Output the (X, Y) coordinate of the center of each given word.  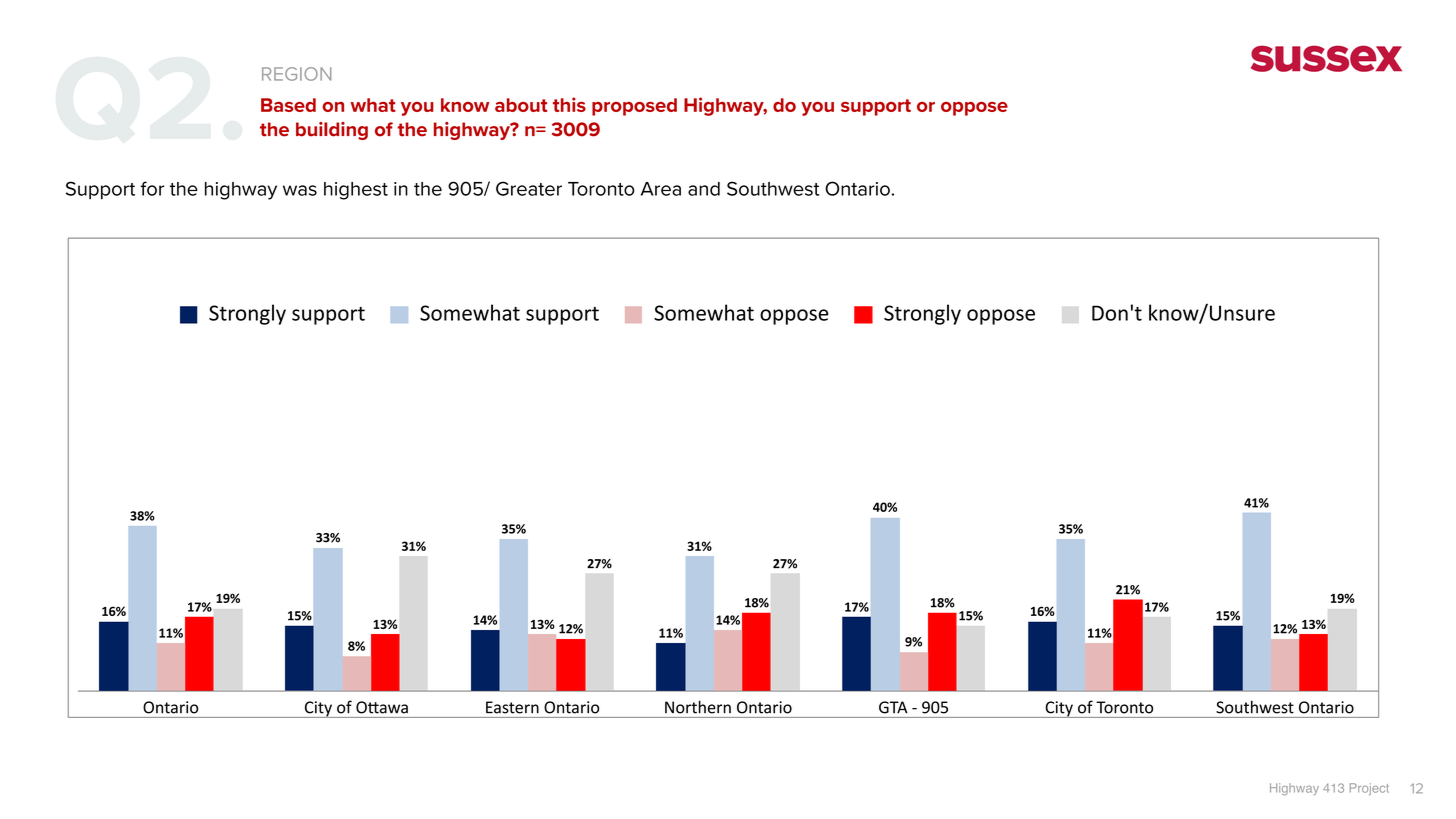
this (569, 104)
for (152, 188)
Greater (529, 188)
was (300, 190)
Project (1369, 789)
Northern (698, 707)
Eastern (512, 707)
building (332, 131)
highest (356, 191)
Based (288, 105)
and (704, 189)
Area (661, 189)
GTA (893, 707)
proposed (634, 107)
